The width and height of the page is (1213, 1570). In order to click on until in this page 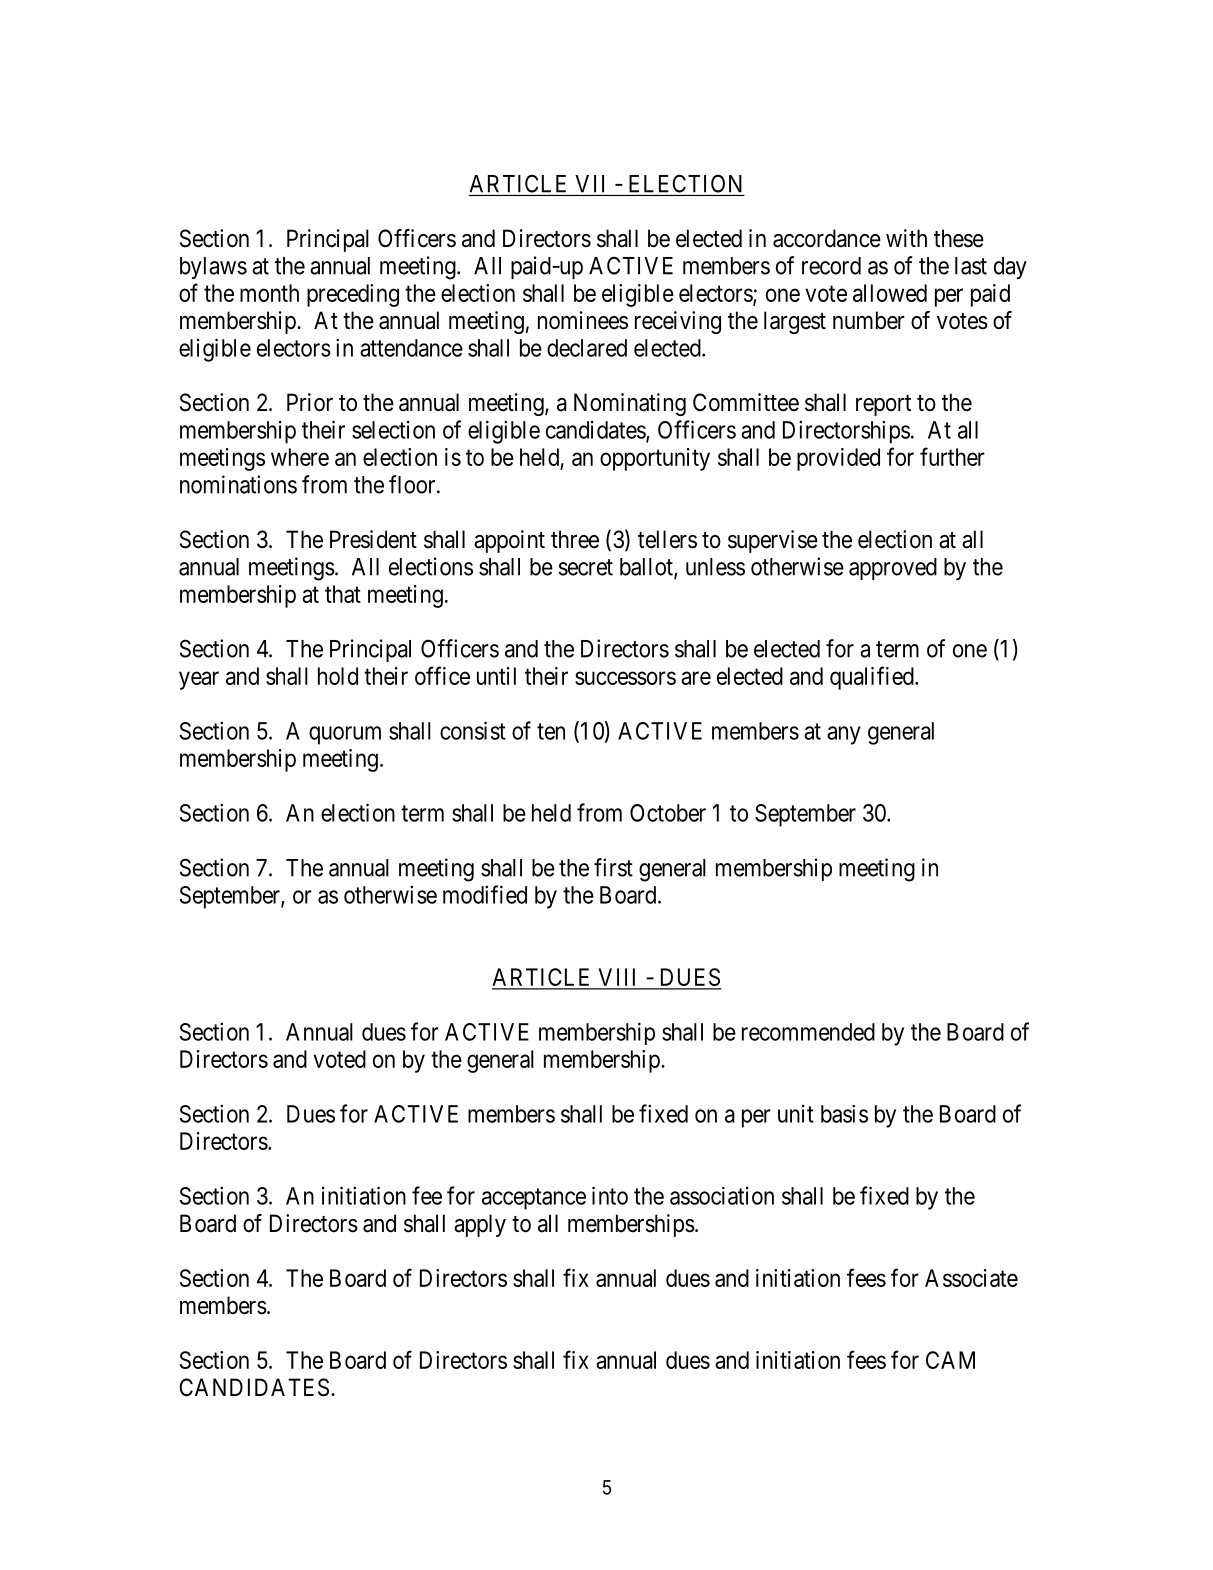, I will do `click(496, 676)`.
